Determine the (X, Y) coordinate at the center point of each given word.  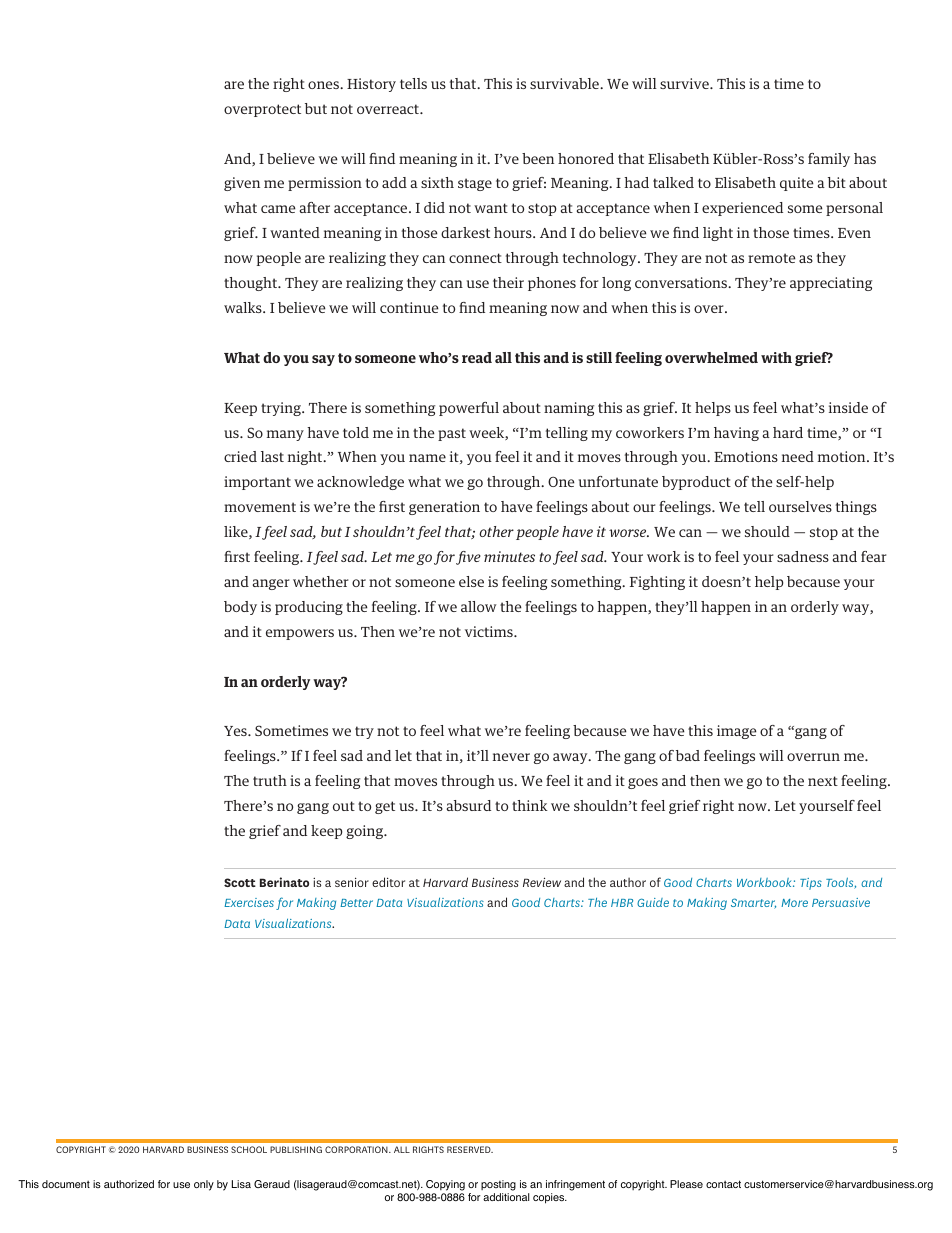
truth (270, 780)
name (427, 458)
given (242, 184)
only (204, 1185)
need (798, 456)
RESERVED (470, 1149)
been (538, 158)
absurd (469, 805)
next (823, 781)
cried (240, 456)
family (829, 160)
